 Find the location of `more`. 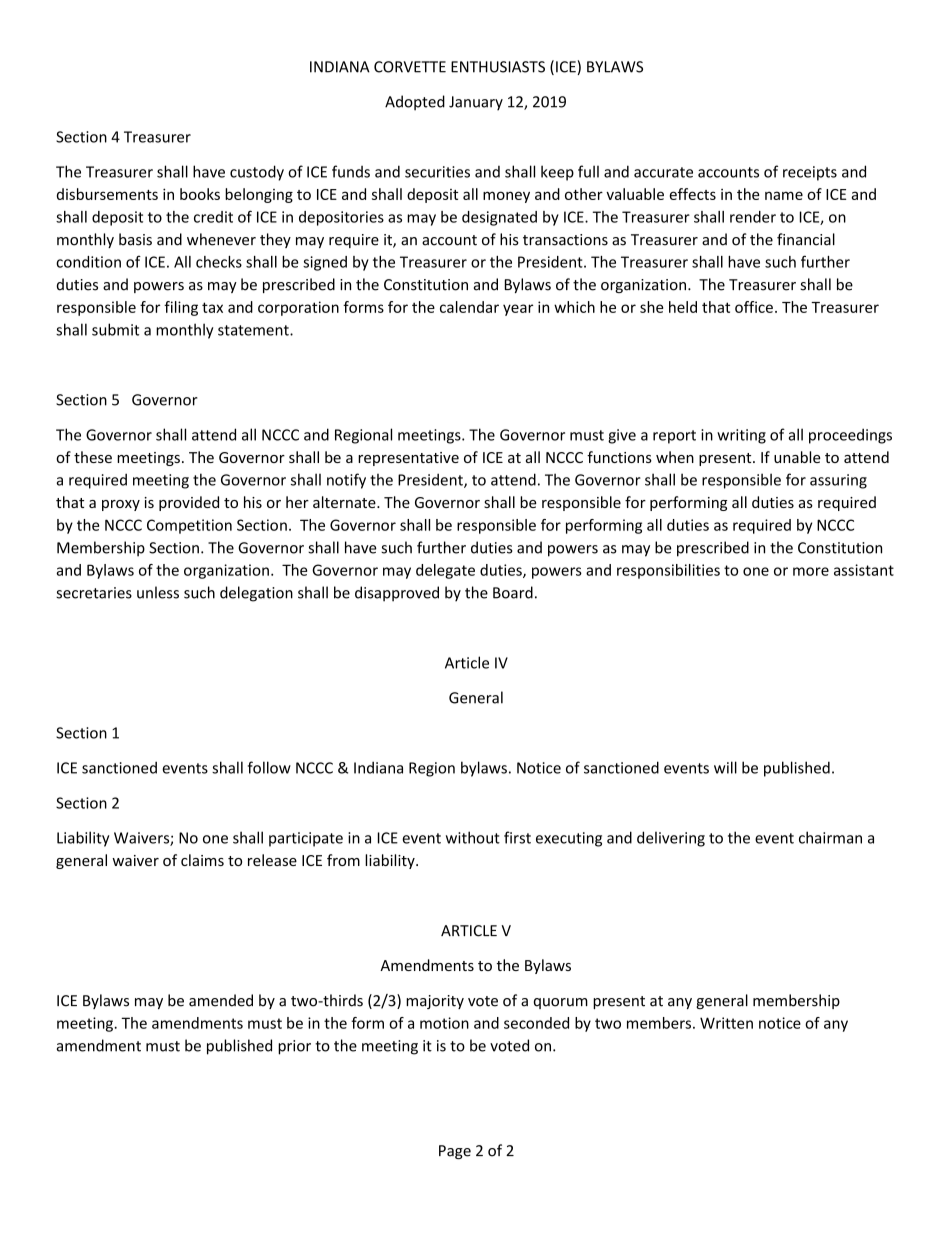

more is located at coordinates (811, 571).
